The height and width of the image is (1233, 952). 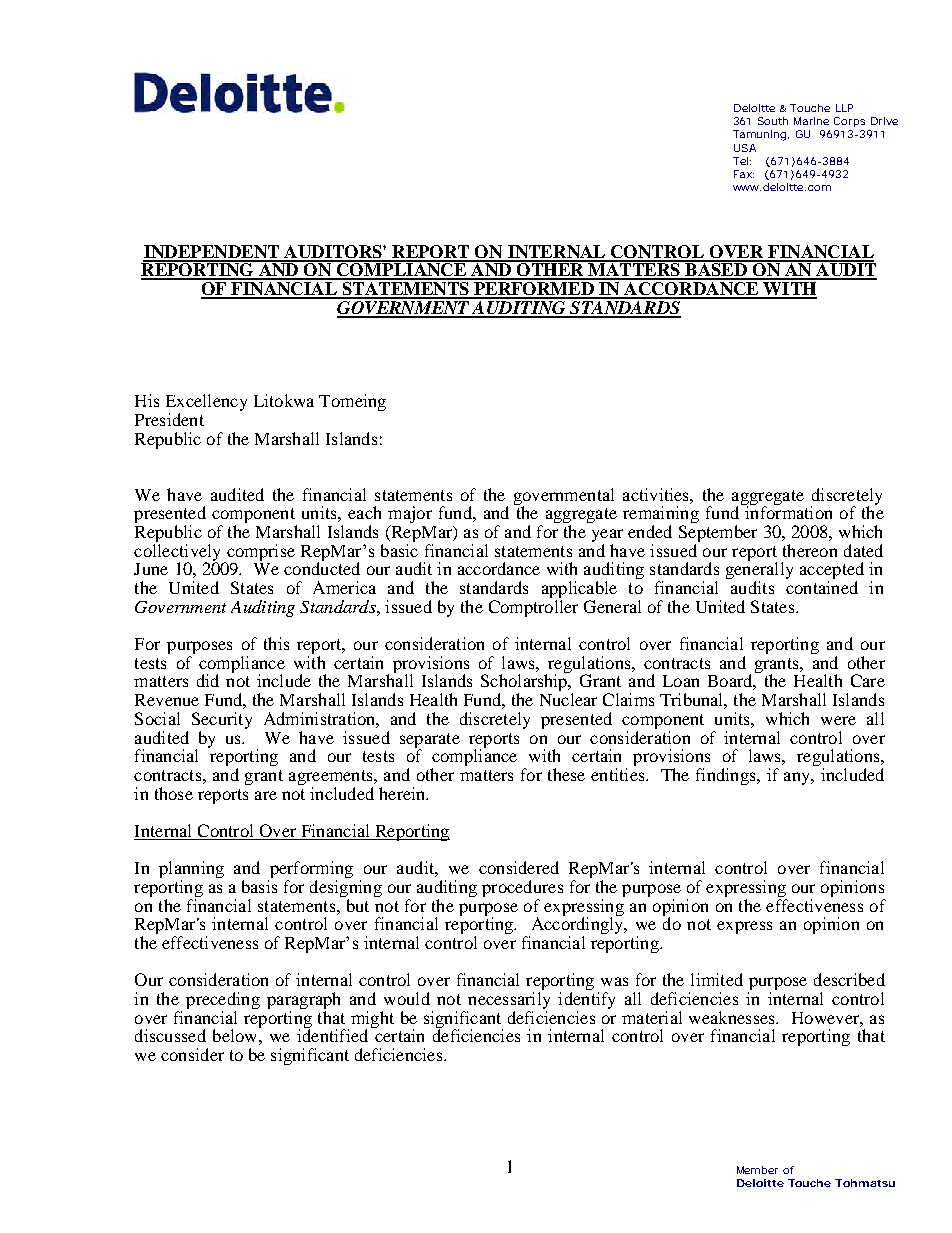 What do you see at coordinates (849, 979) in the image?
I see `described` at bounding box center [849, 979].
